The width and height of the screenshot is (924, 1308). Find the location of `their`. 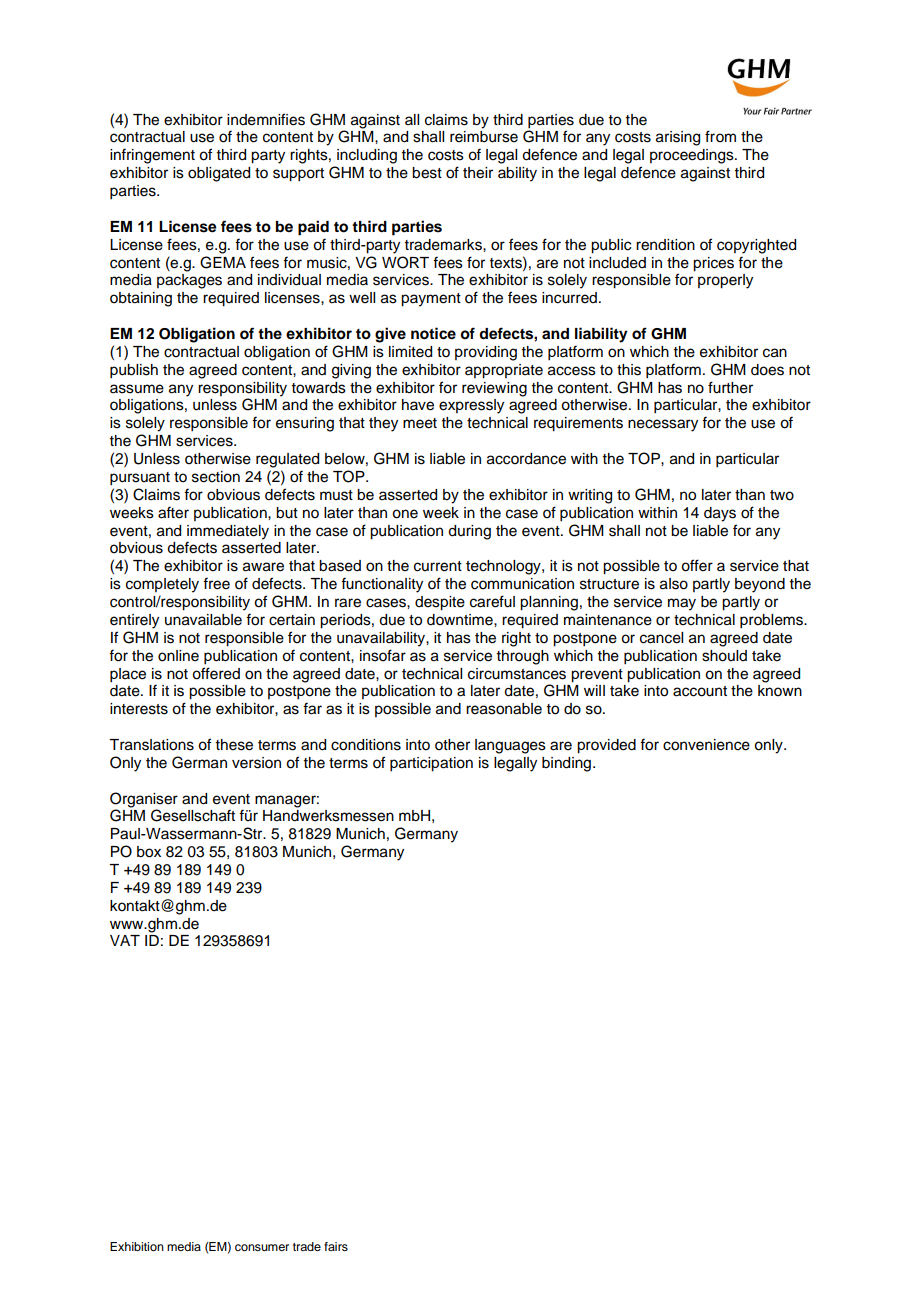

their is located at coordinates (478, 173).
